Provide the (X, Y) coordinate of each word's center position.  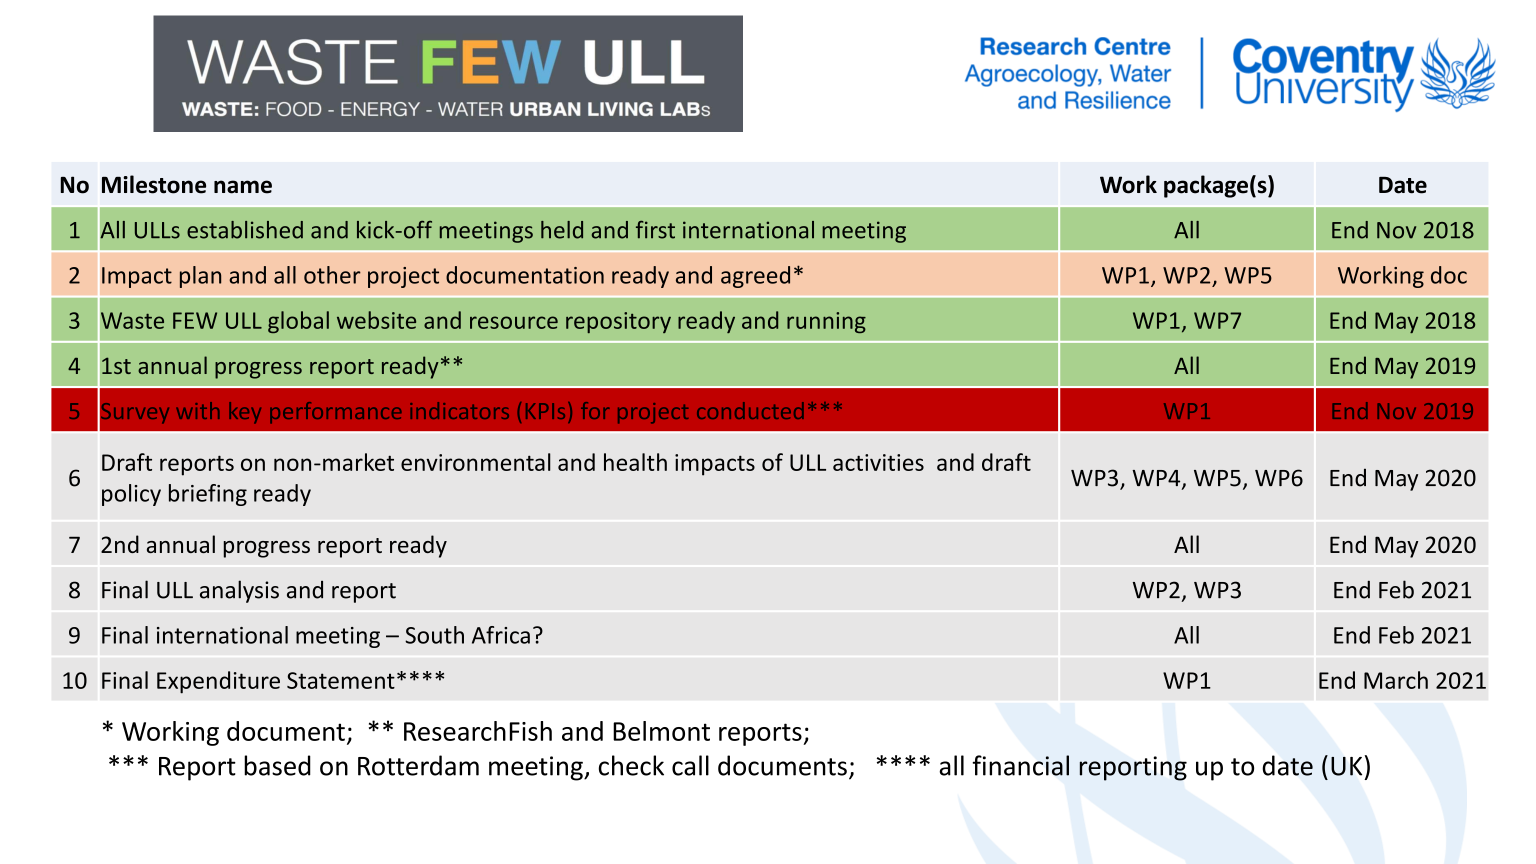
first (655, 230)
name (243, 187)
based (277, 765)
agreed (755, 277)
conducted (750, 410)
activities (878, 462)
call (690, 765)
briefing (208, 495)
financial (1020, 765)
